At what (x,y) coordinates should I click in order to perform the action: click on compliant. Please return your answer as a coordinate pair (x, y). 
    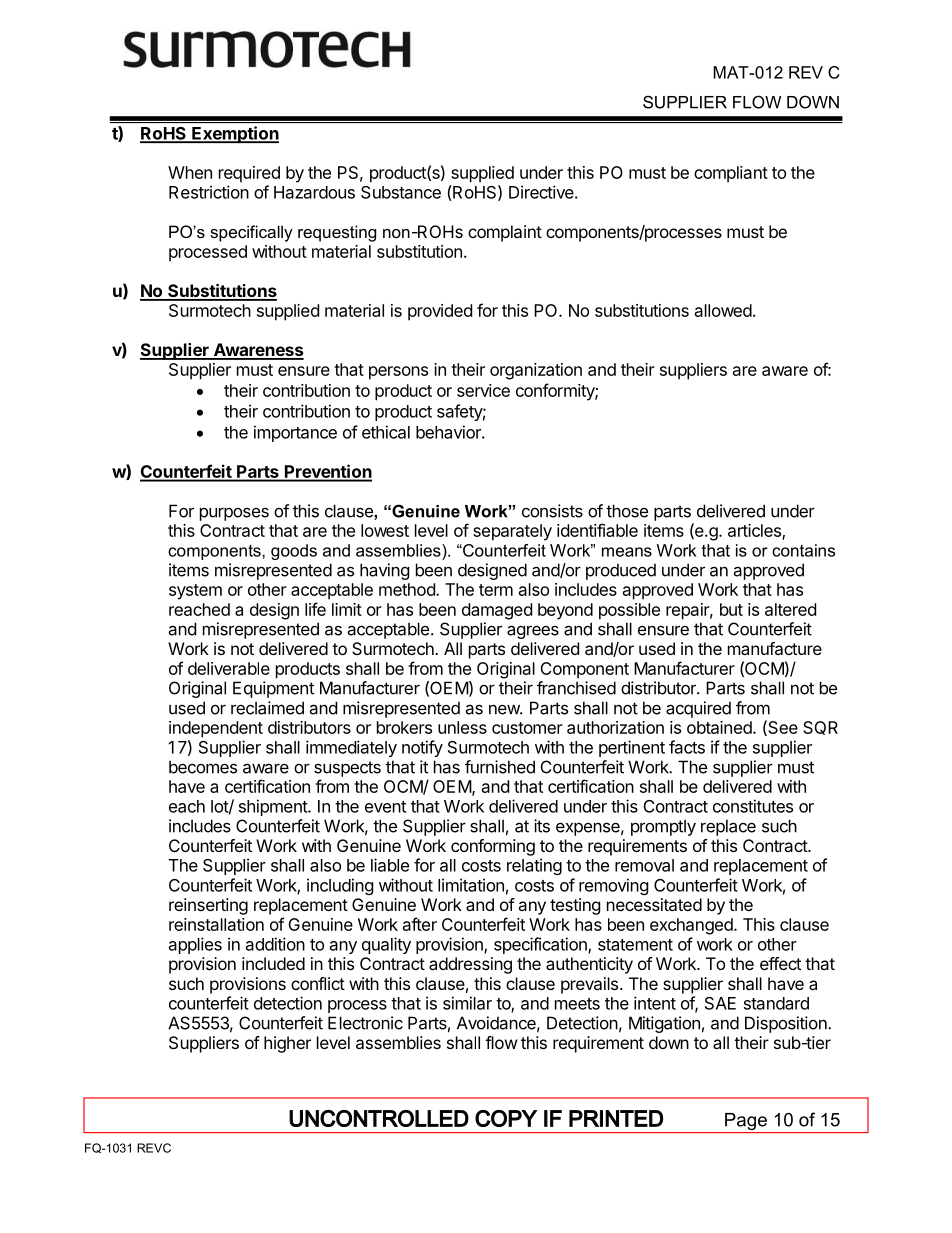
    Looking at the image, I should click on (731, 174).
